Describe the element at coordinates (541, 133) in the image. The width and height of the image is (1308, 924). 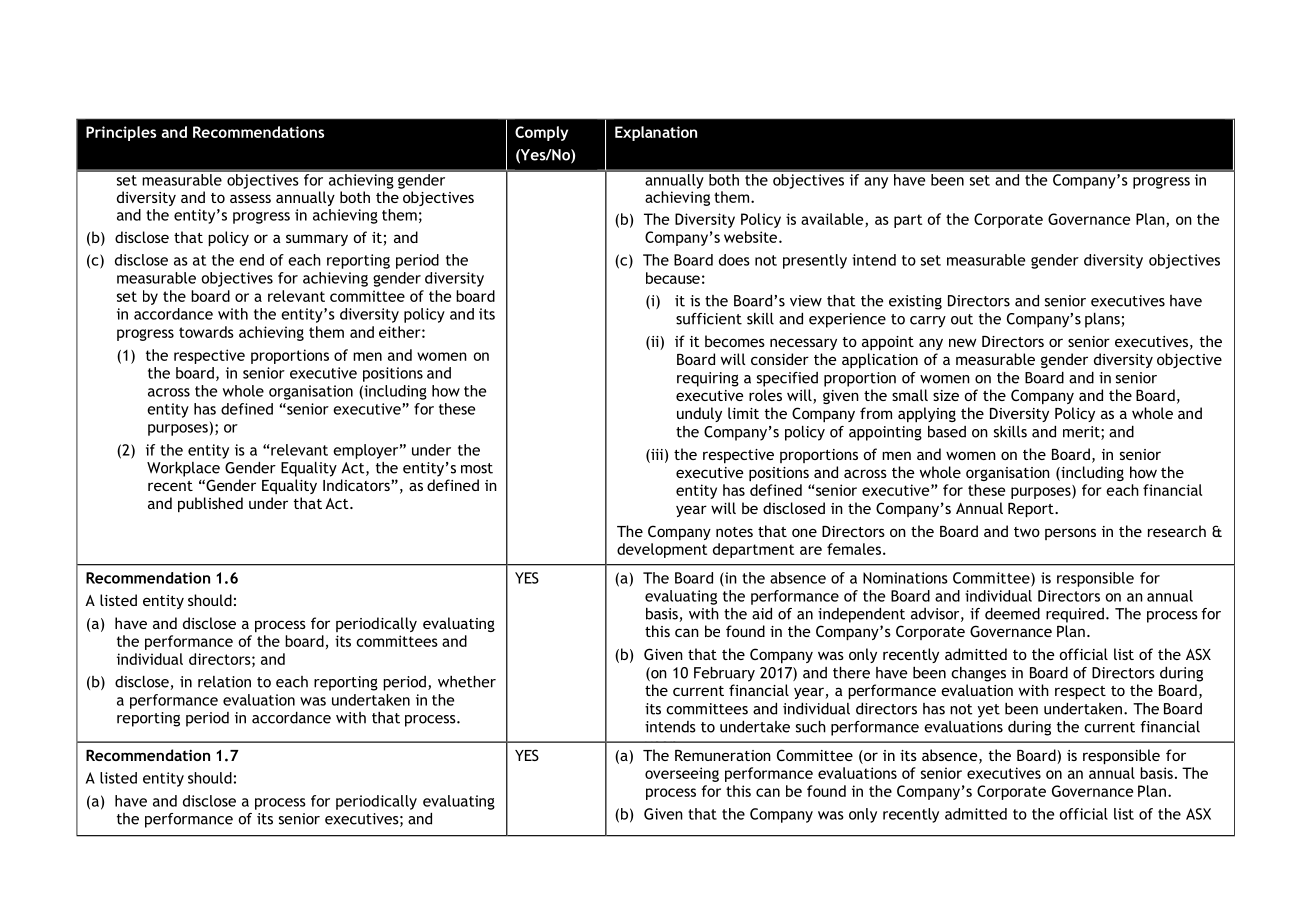
I see `Comply` at that location.
